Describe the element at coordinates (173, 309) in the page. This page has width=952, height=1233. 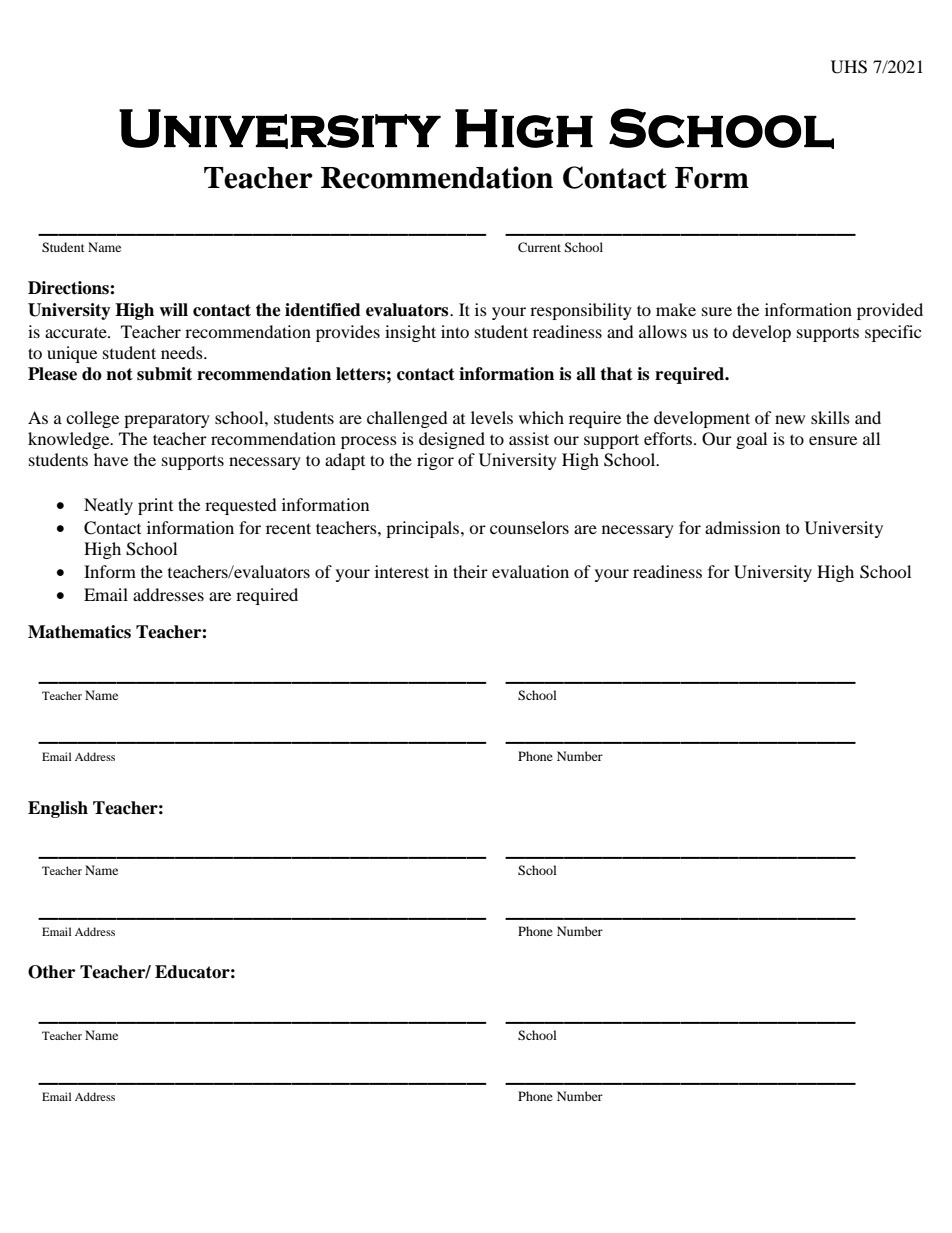
I see `will` at that location.
